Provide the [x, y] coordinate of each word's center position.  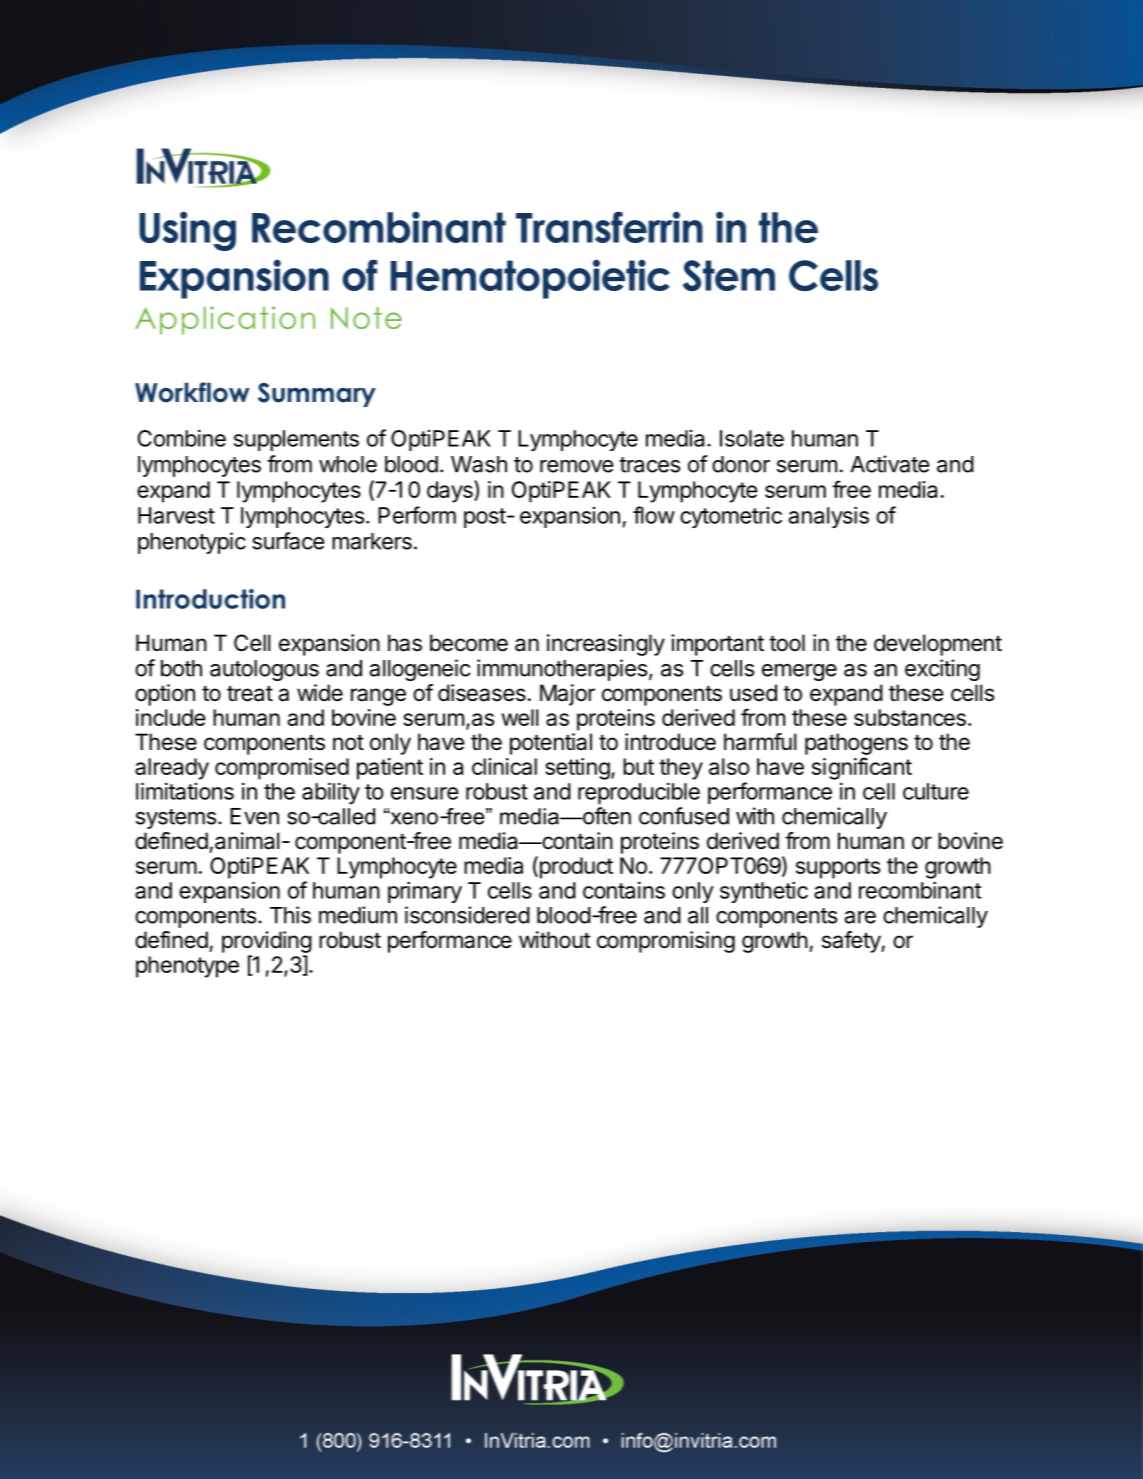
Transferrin [609, 227]
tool [787, 643]
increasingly [606, 645]
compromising [666, 942]
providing [267, 942]
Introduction [210, 599]
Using [187, 231]
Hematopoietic [530, 279]
